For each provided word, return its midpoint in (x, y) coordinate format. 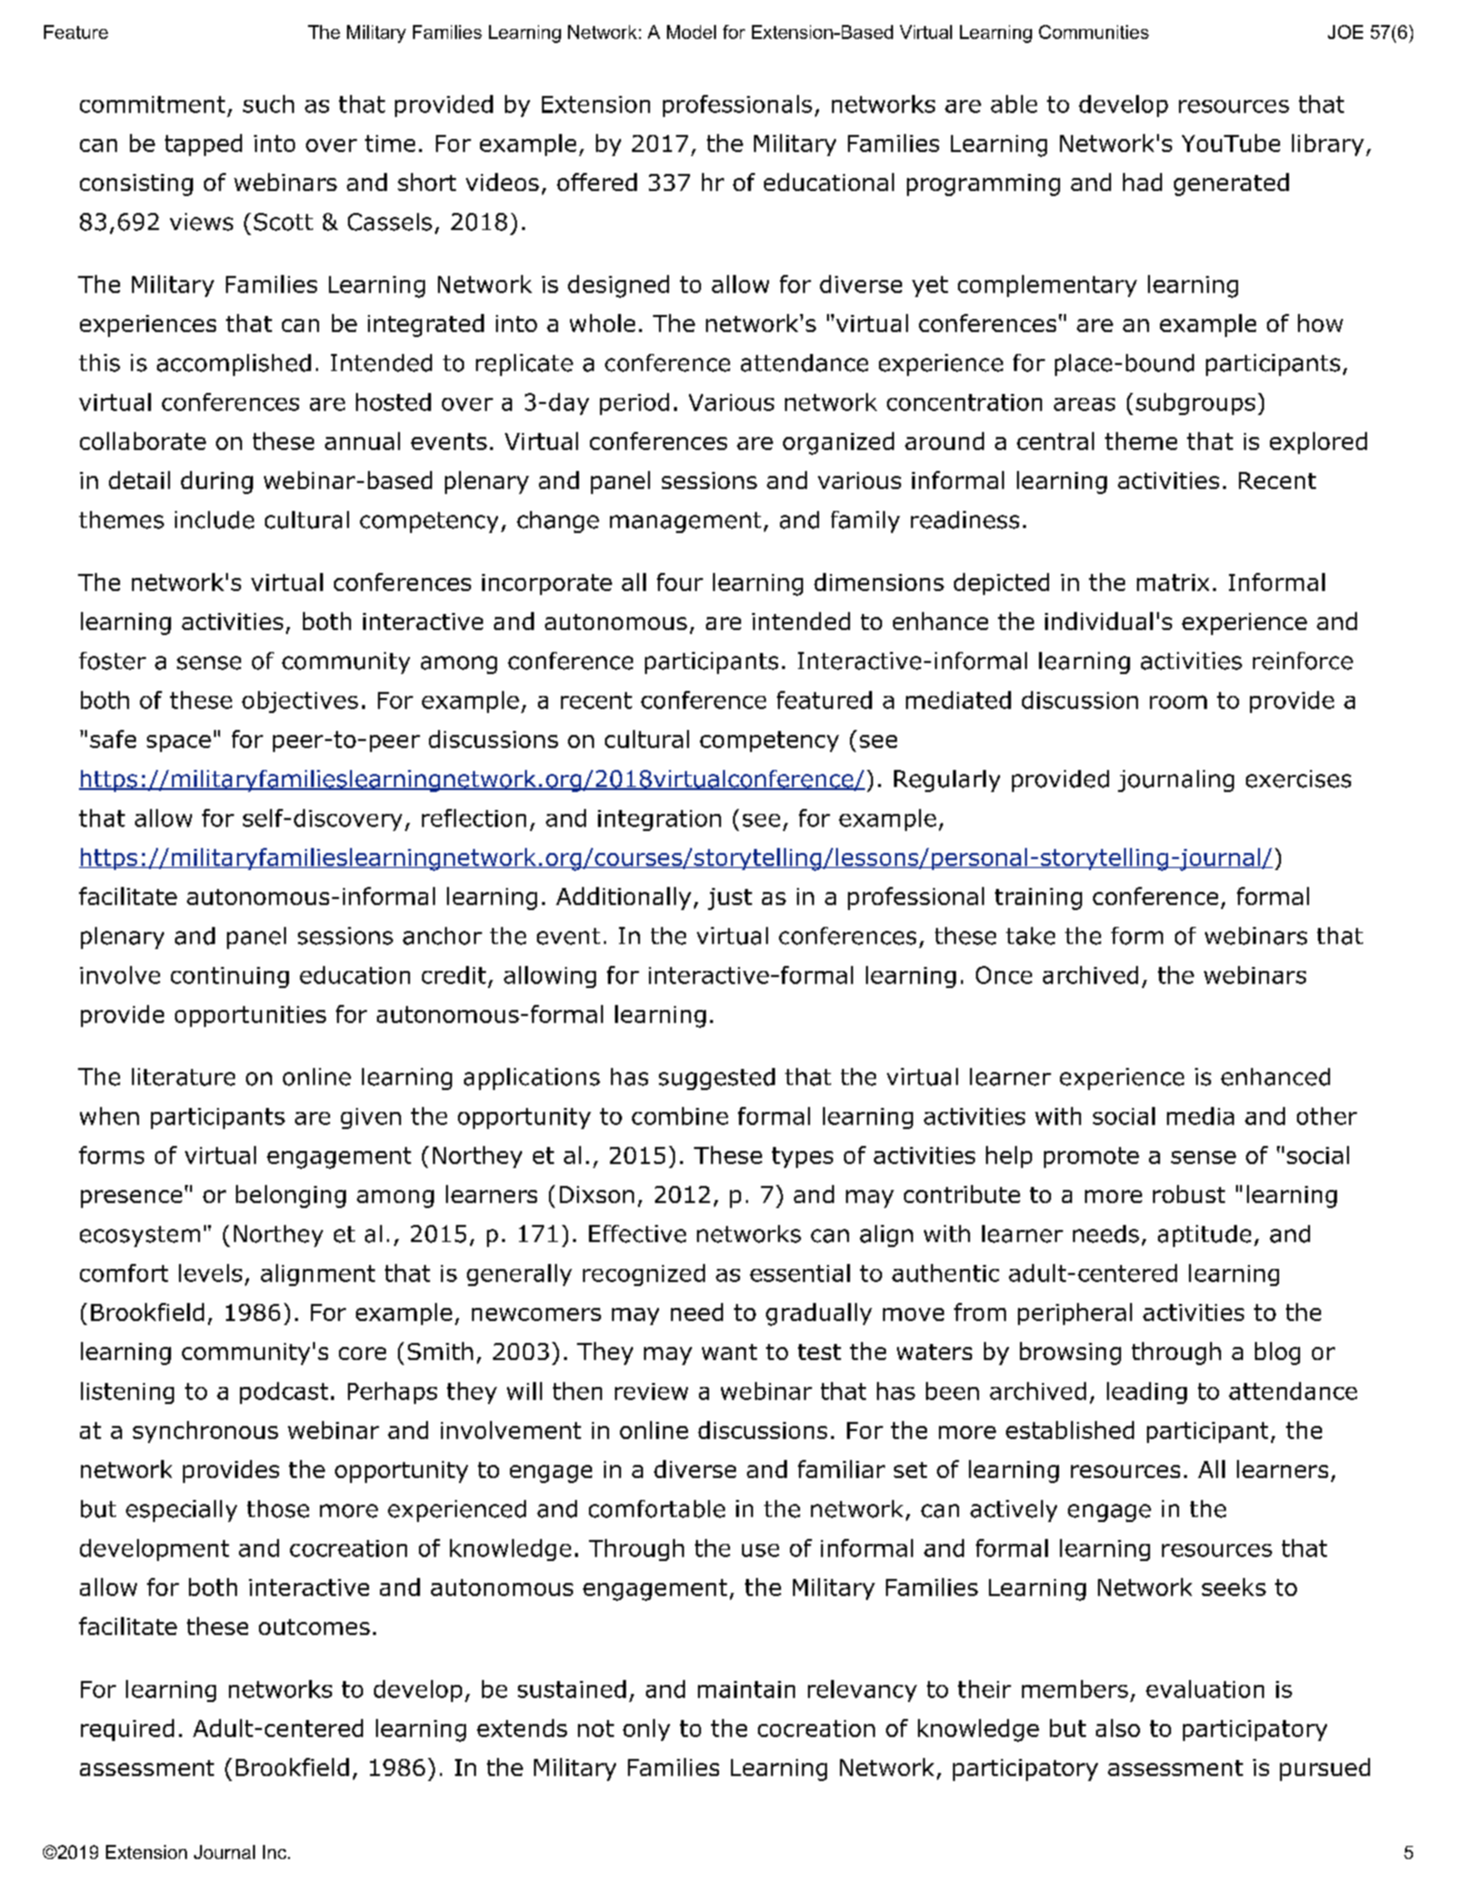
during (217, 482)
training (1038, 899)
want (729, 1352)
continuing (230, 977)
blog (1277, 1353)
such (268, 104)
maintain (746, 1689)
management (685, 522)
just (730, 899)
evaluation (1205, 1689)
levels (210, 1273)
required (127, 1730)
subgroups (1195, 404)
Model (691, 32)
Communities (1094, 32)
